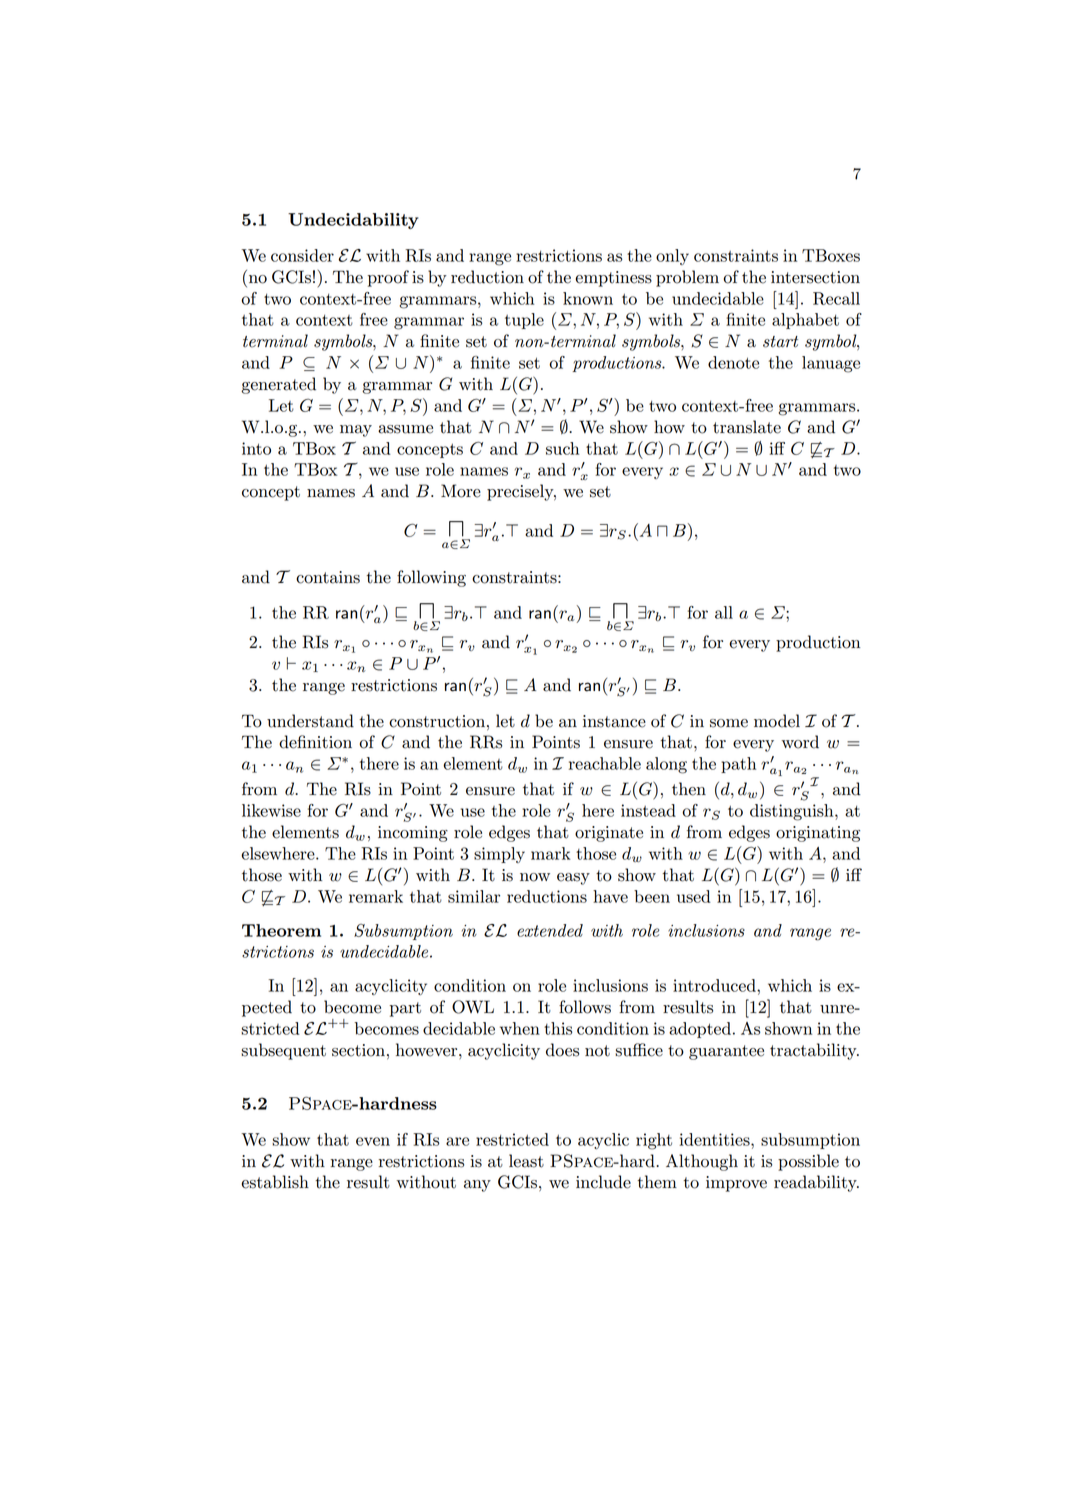 The width and height of the document is (1066, 1509). What do you see at coordinates (777, 721) in the document?
I see `model` at bounding box center [777, 721].
